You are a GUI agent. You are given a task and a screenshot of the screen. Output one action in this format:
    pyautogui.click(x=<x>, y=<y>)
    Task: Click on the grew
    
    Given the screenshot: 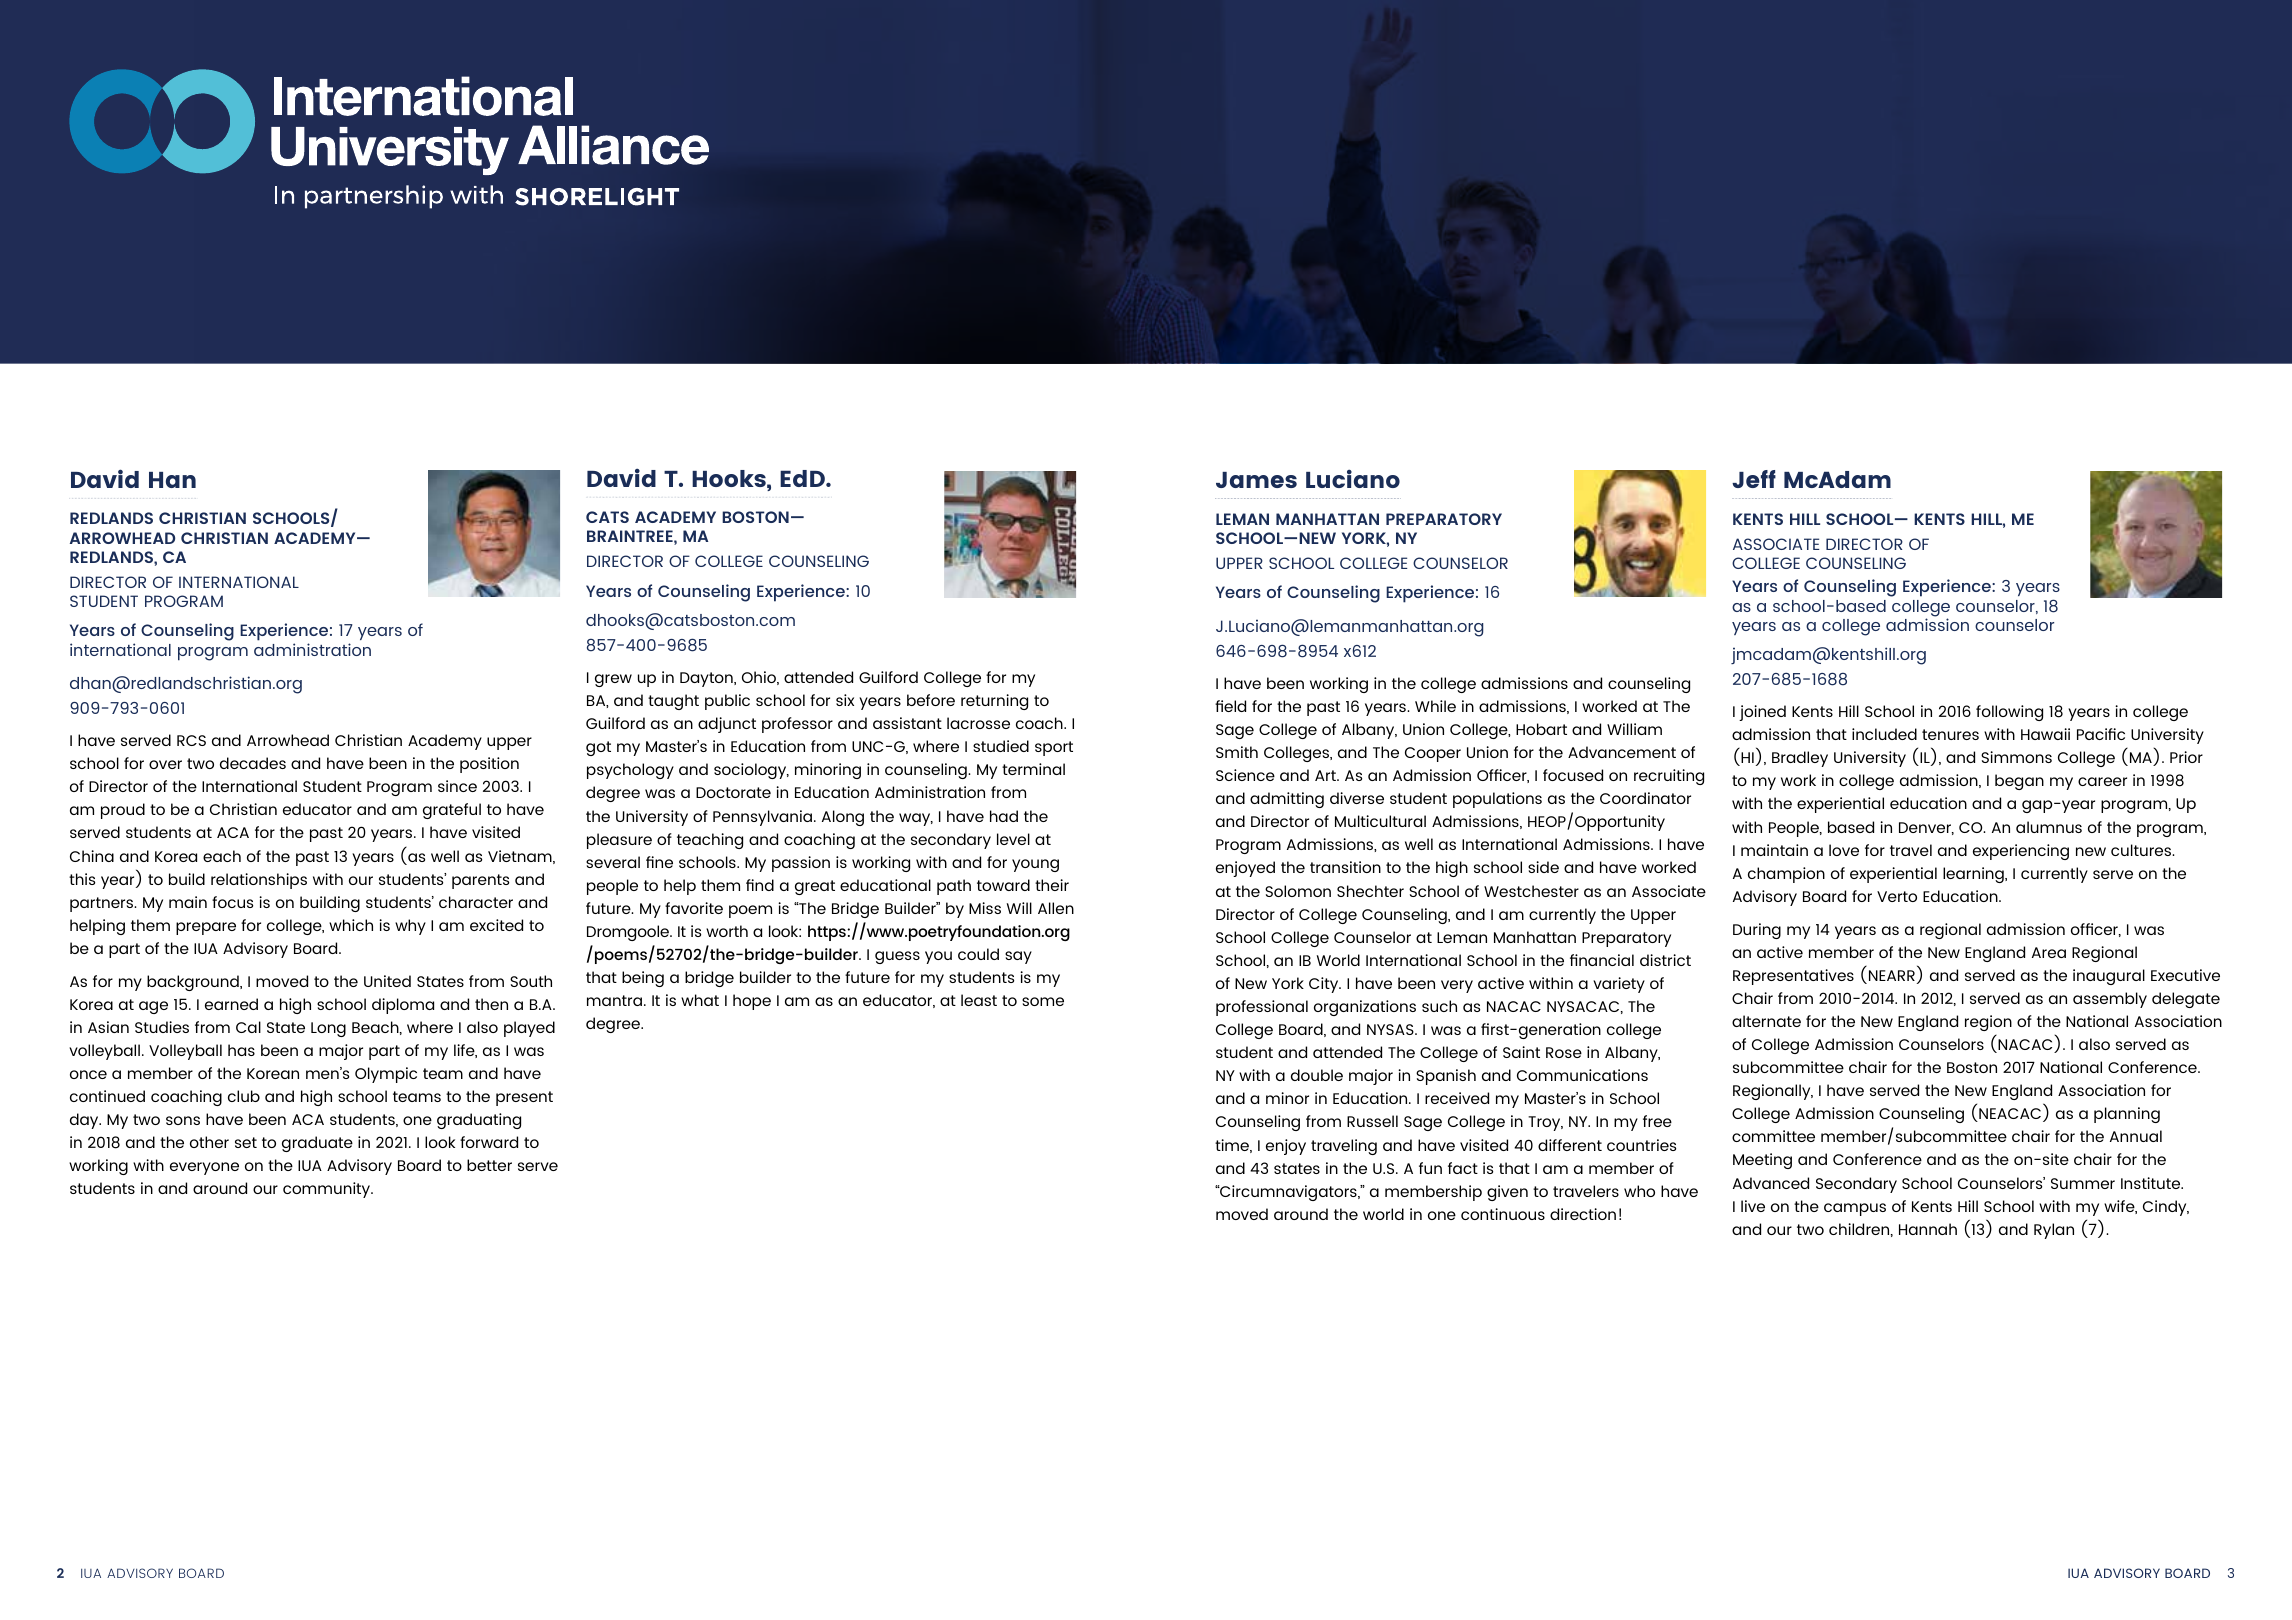 What is the action you would take?
    pyautogui.click(x=613, y=680)
